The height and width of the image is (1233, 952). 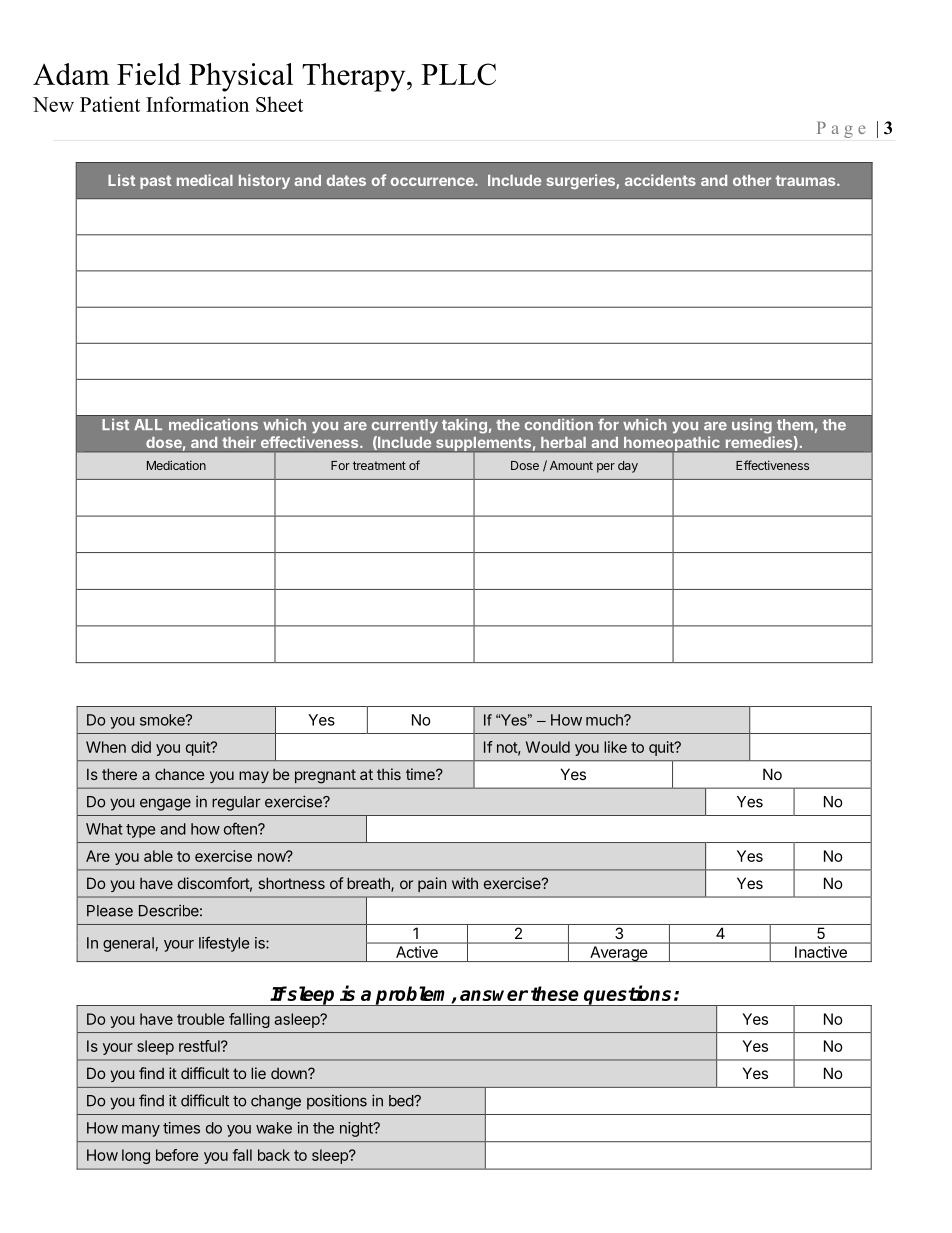 What do you see at coordinates (389, 774) in the image?
I see `this` at bounding box center [389, 774].
